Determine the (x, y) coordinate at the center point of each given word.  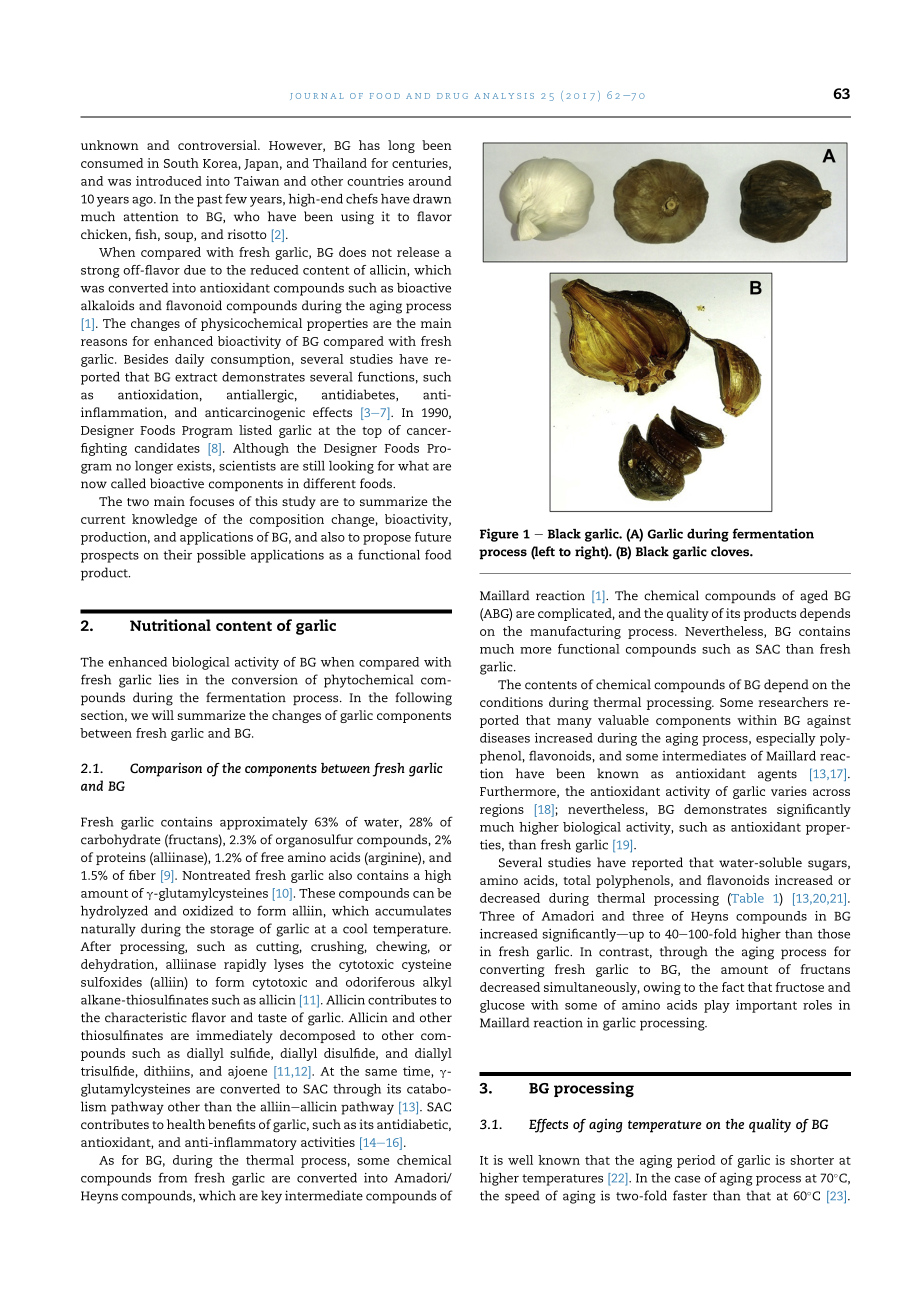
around (430, 181)
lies (169, 679)
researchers (793, 702)
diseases (505, 738)
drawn (432, 199)
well (520, 1160)
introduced (169, 181)
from (172, 1177)
